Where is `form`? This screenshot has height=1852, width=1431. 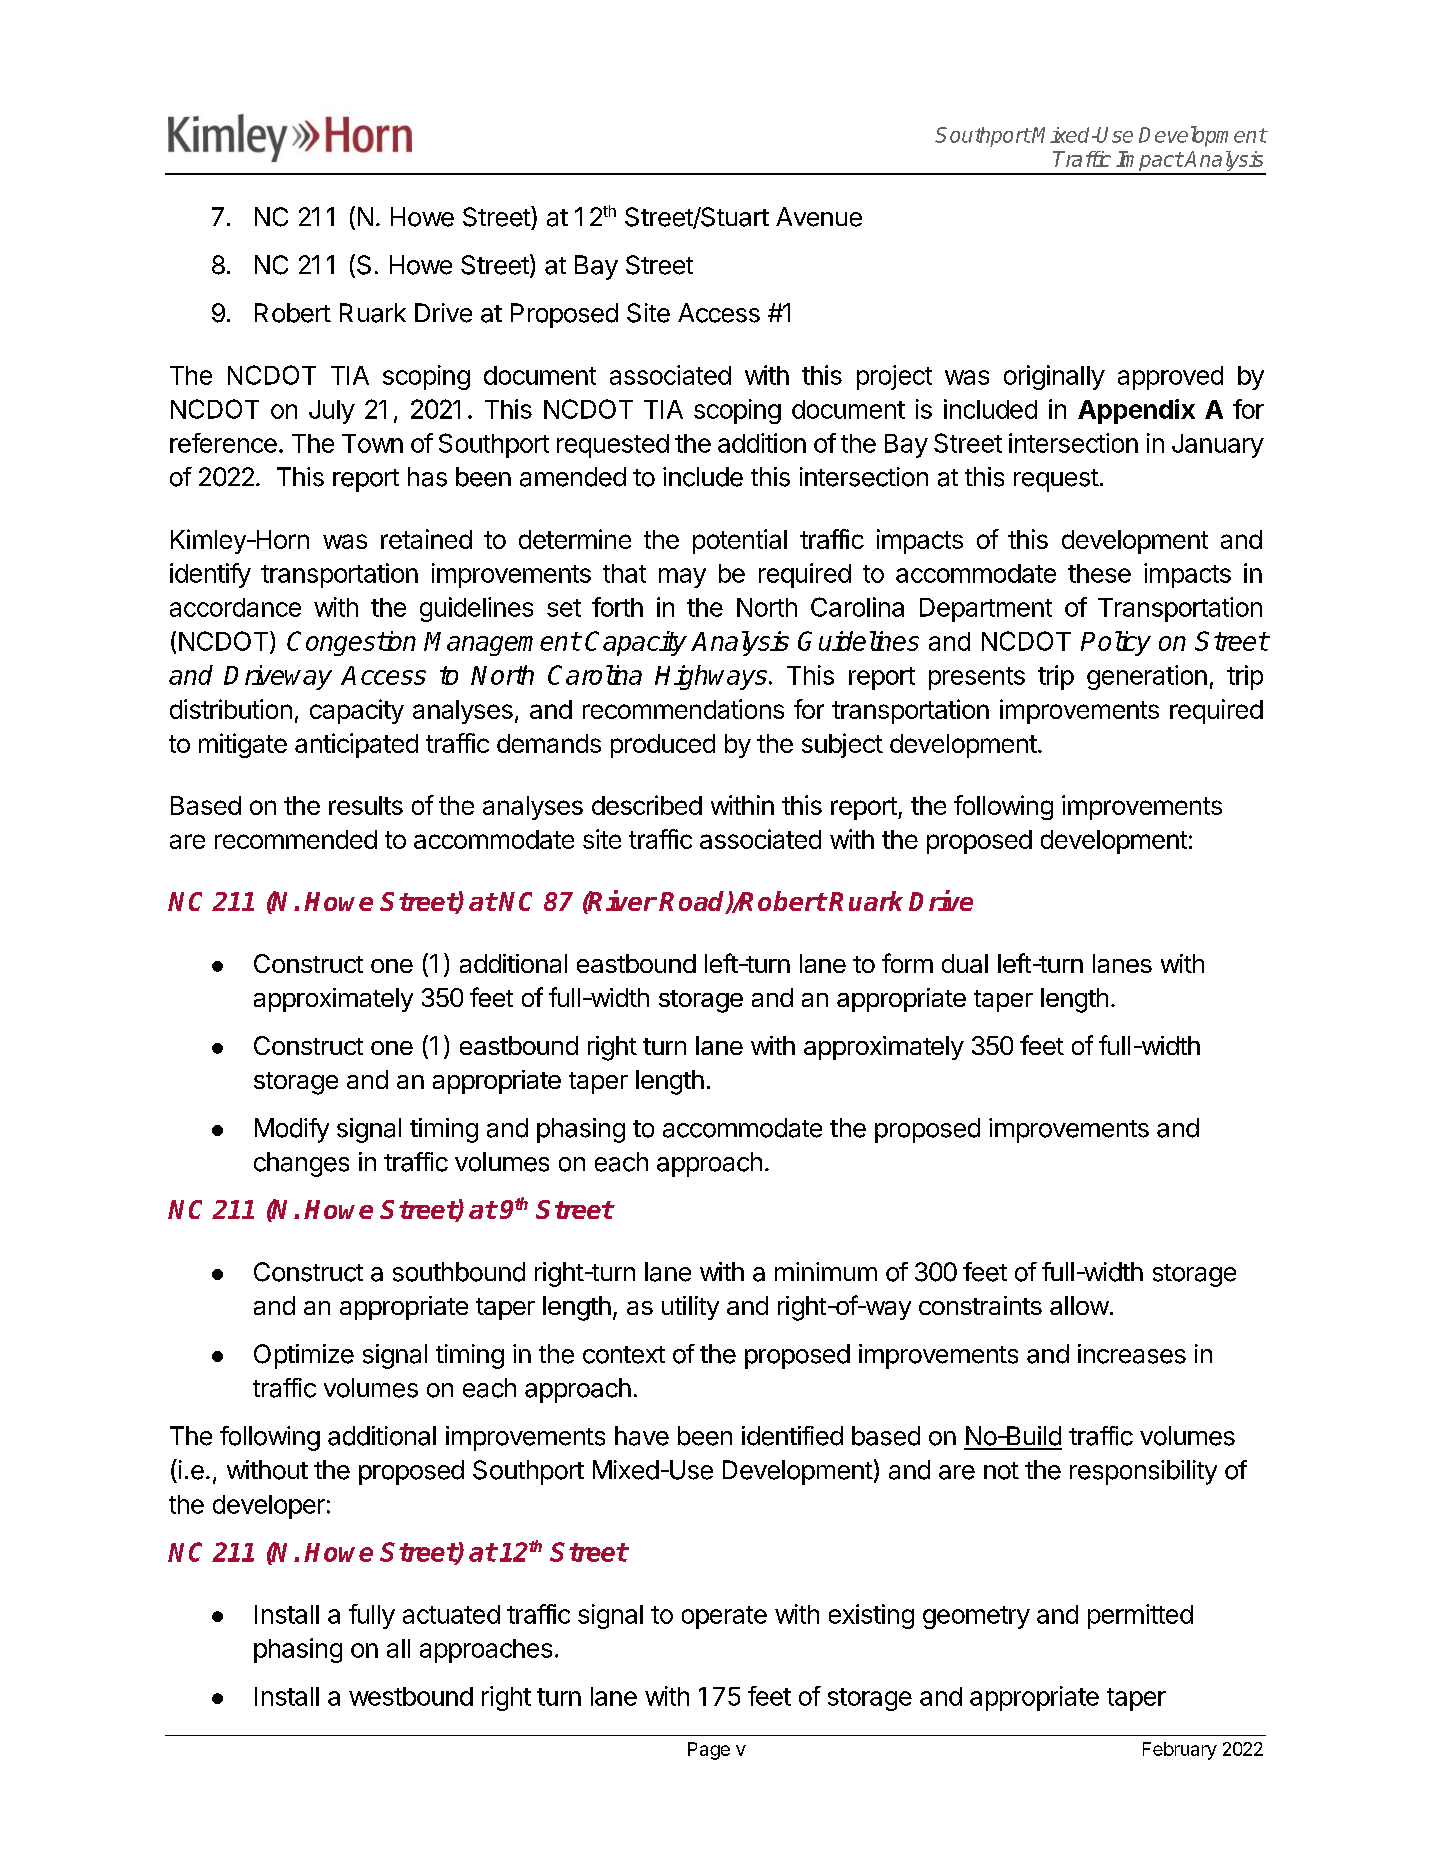
form is located at coordinates (907, 963).
